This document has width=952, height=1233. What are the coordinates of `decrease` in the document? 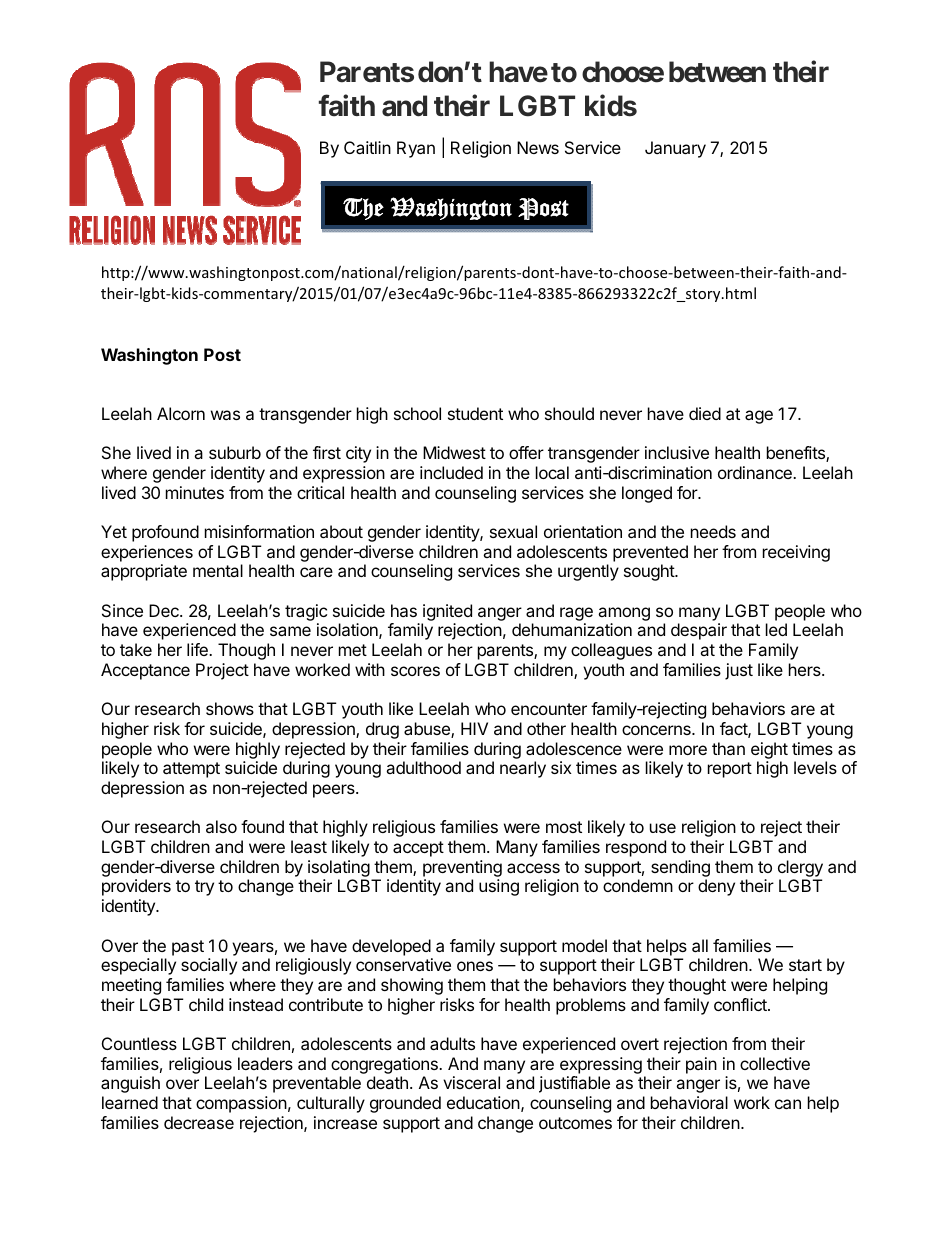 It's located at (199, 1122).
